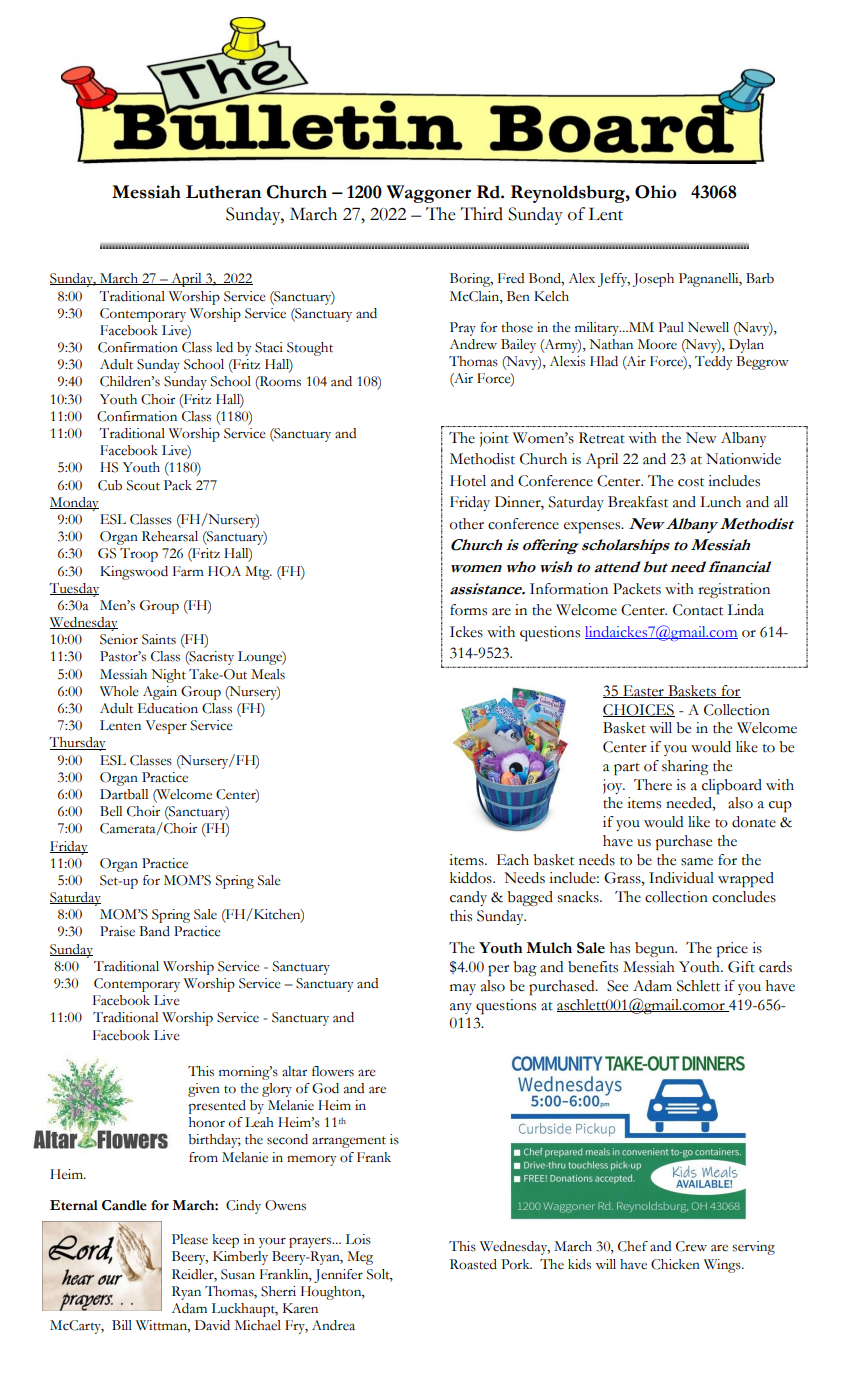 Image resolution: width=849 pixels, height=1400 pixels. I want to click on price, so click(732, 950).
